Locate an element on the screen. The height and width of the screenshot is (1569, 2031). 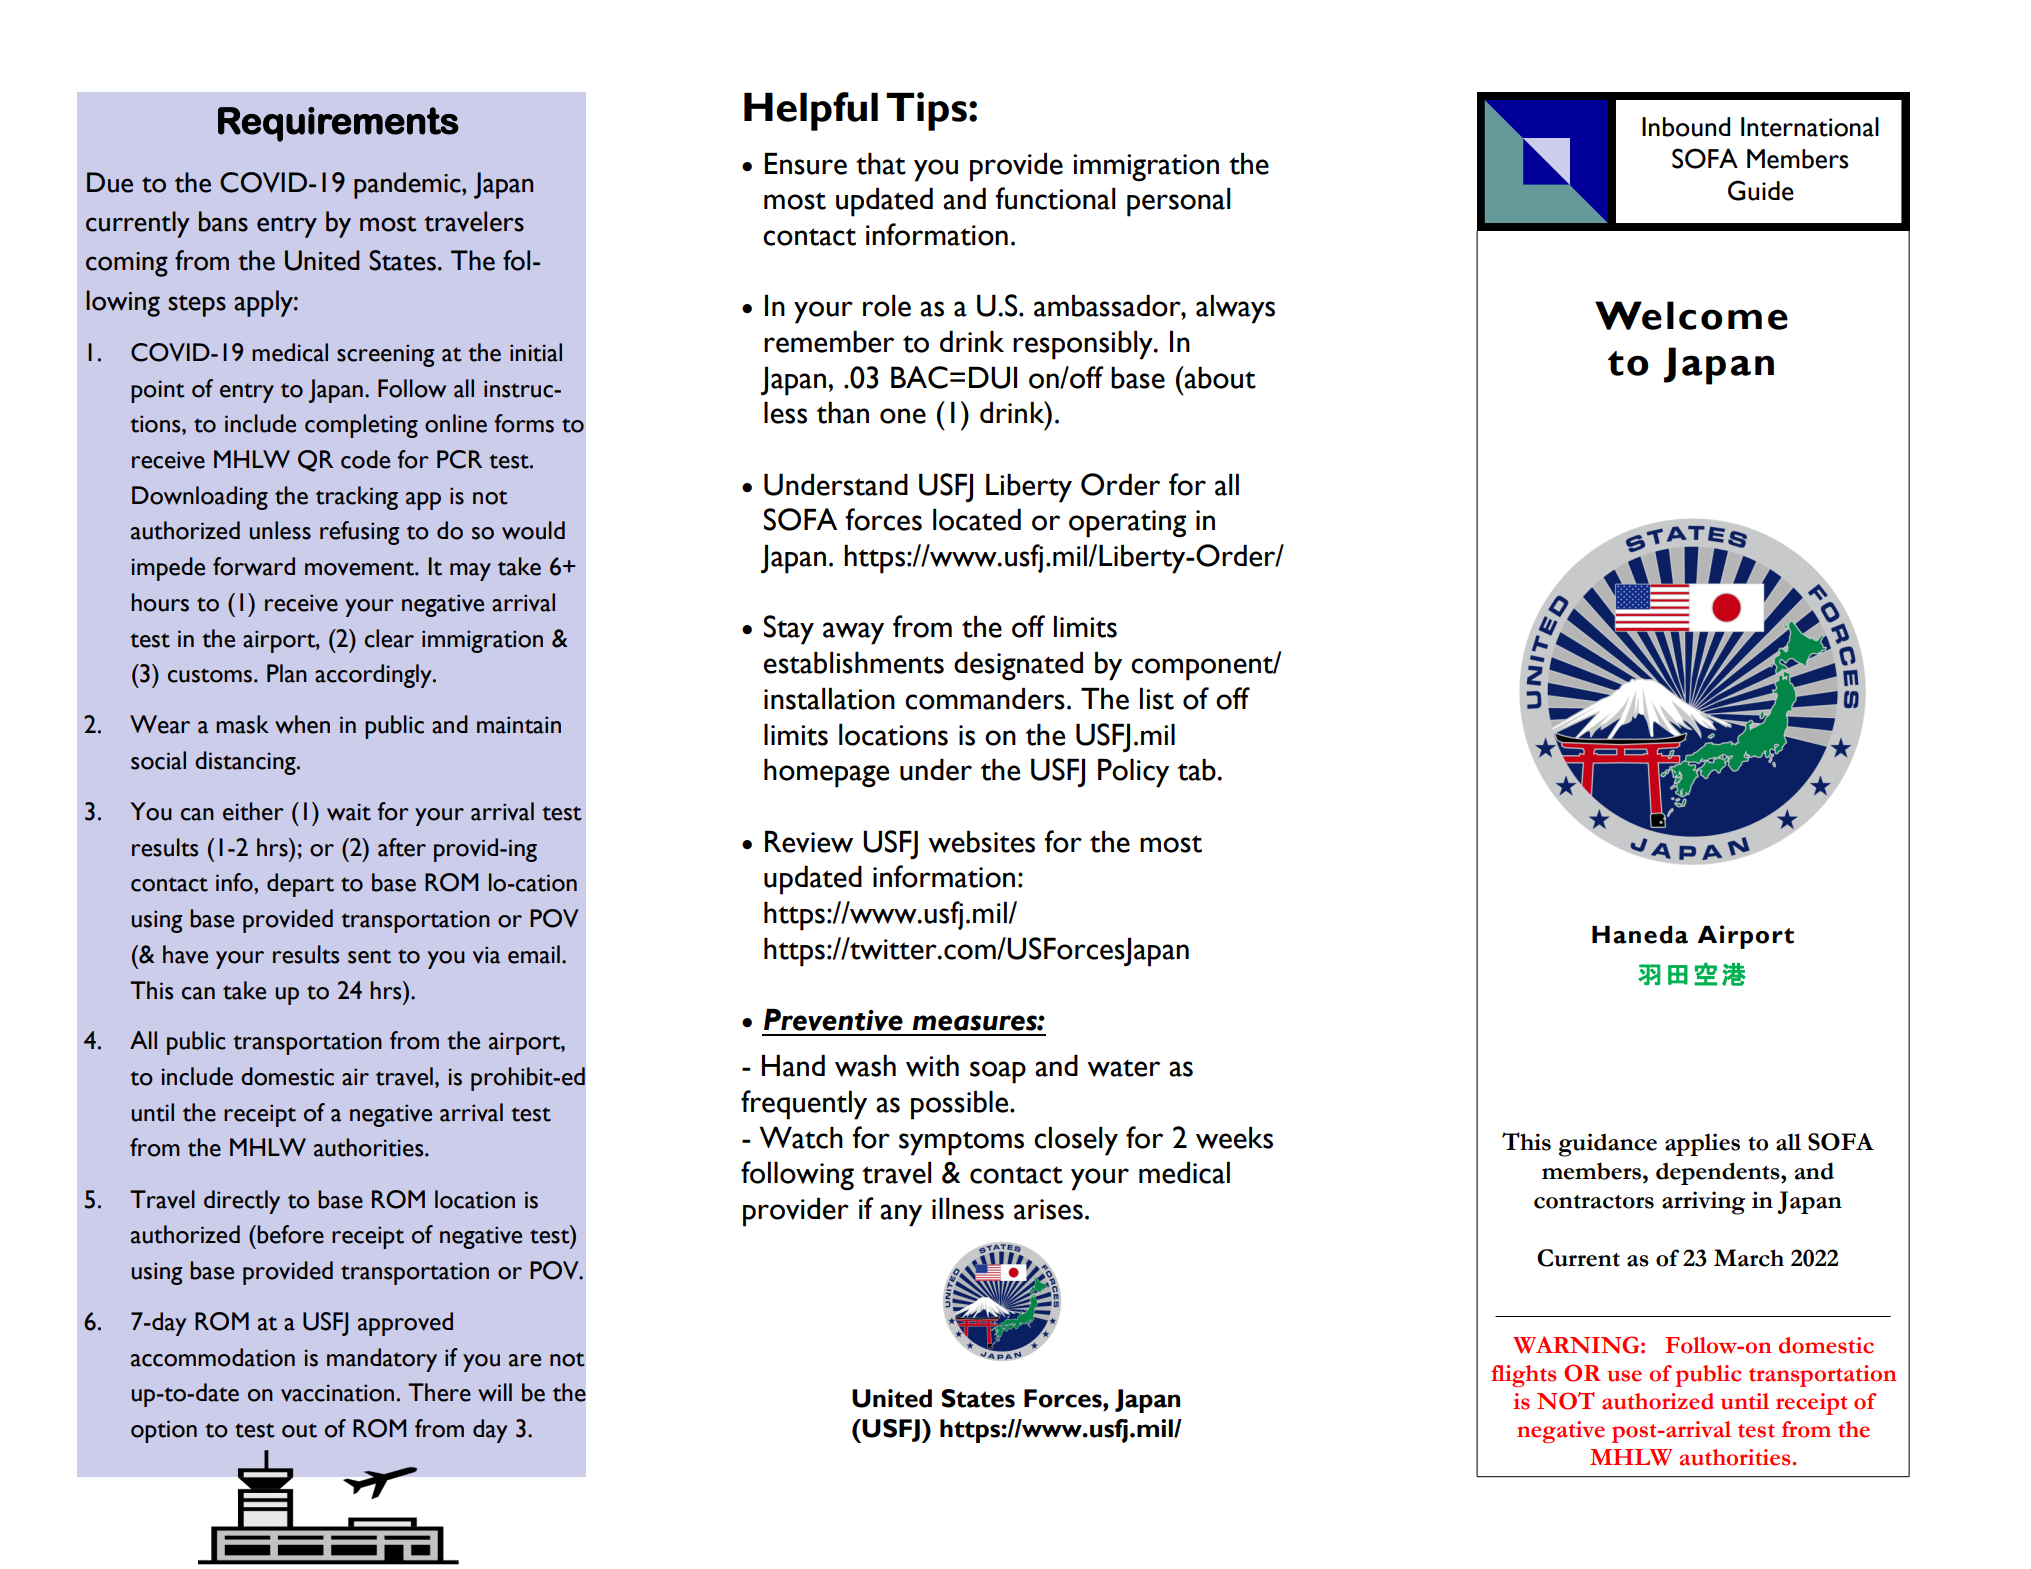
soap is located at coordinates (998, 1072).
